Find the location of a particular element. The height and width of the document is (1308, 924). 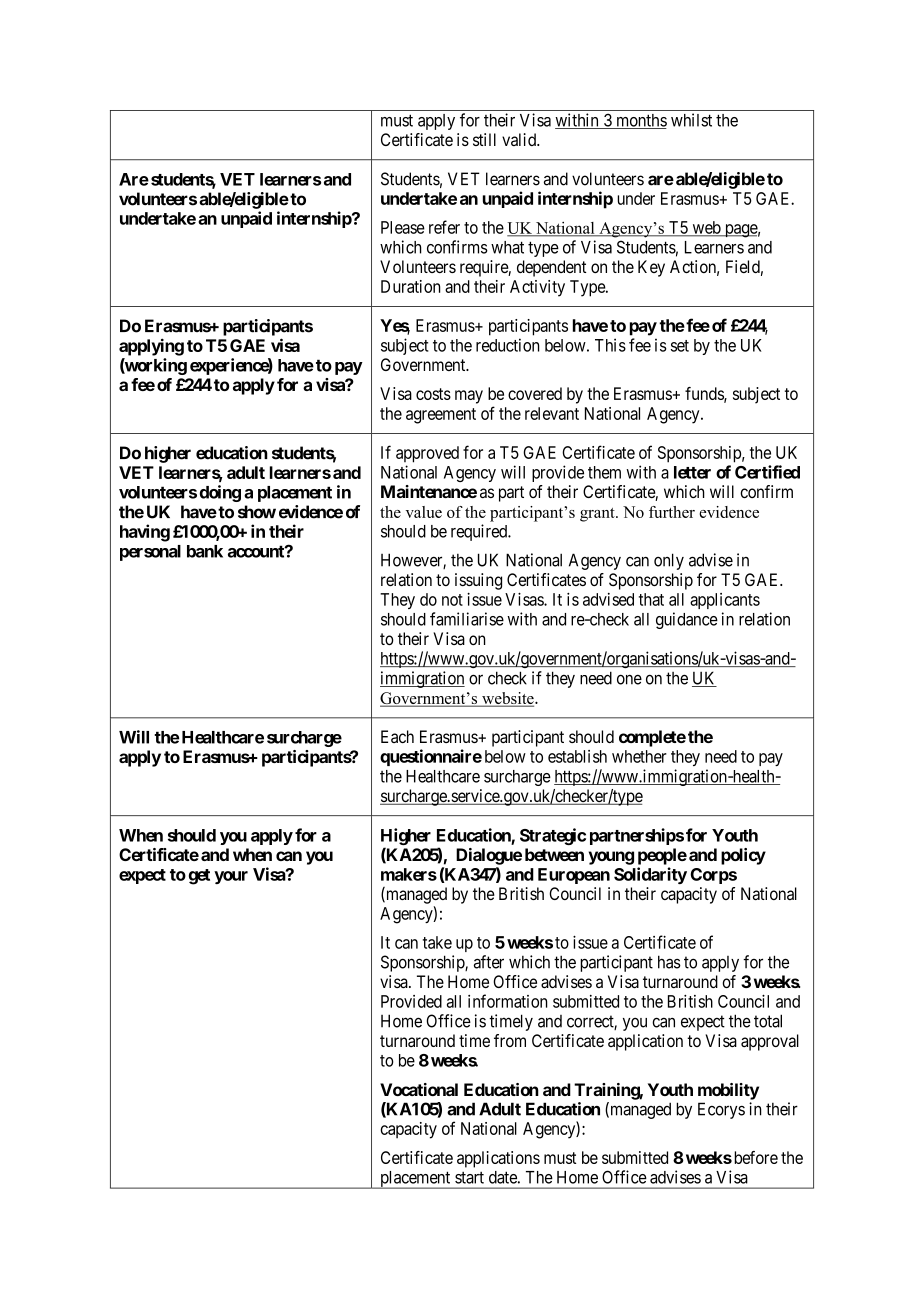

Solidarity is located at coordinates (650, 875).
